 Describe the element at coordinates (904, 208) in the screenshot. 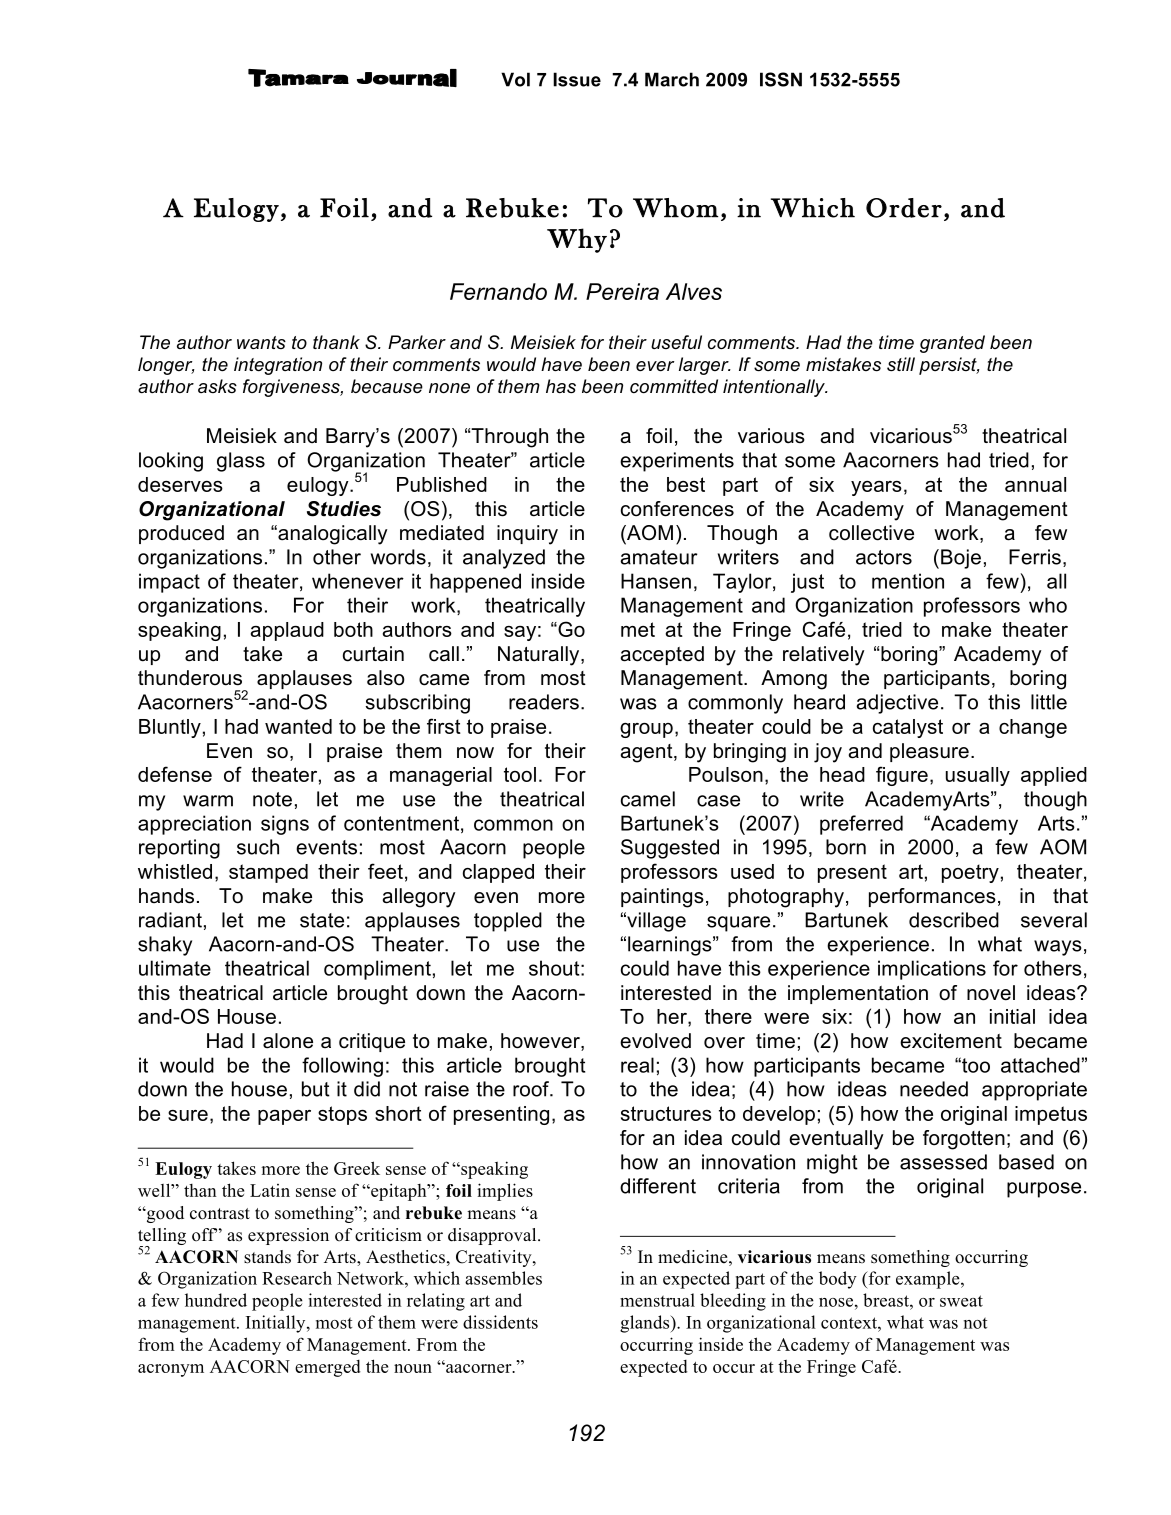

I see `Order` at that location.
